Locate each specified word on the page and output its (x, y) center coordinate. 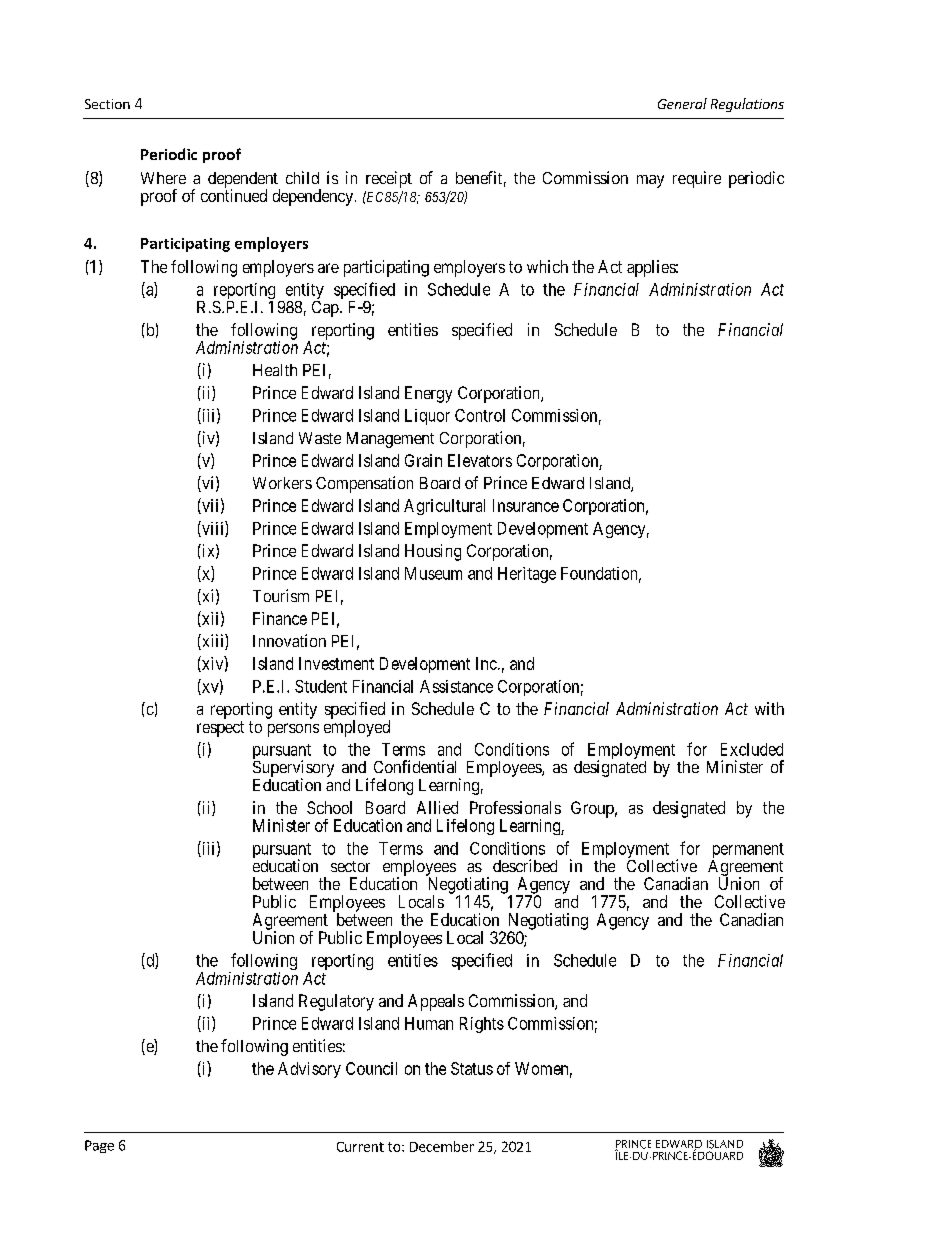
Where (163, 178)
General (682, 103)
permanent (748, 852)
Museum (433, 573)
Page (99, 1146)
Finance (280, 618)
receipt (389, 179)
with (769, 708)
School (329, 807)
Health (275, 370)
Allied (437, 807)
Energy (428, 394)
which (547, 266)
